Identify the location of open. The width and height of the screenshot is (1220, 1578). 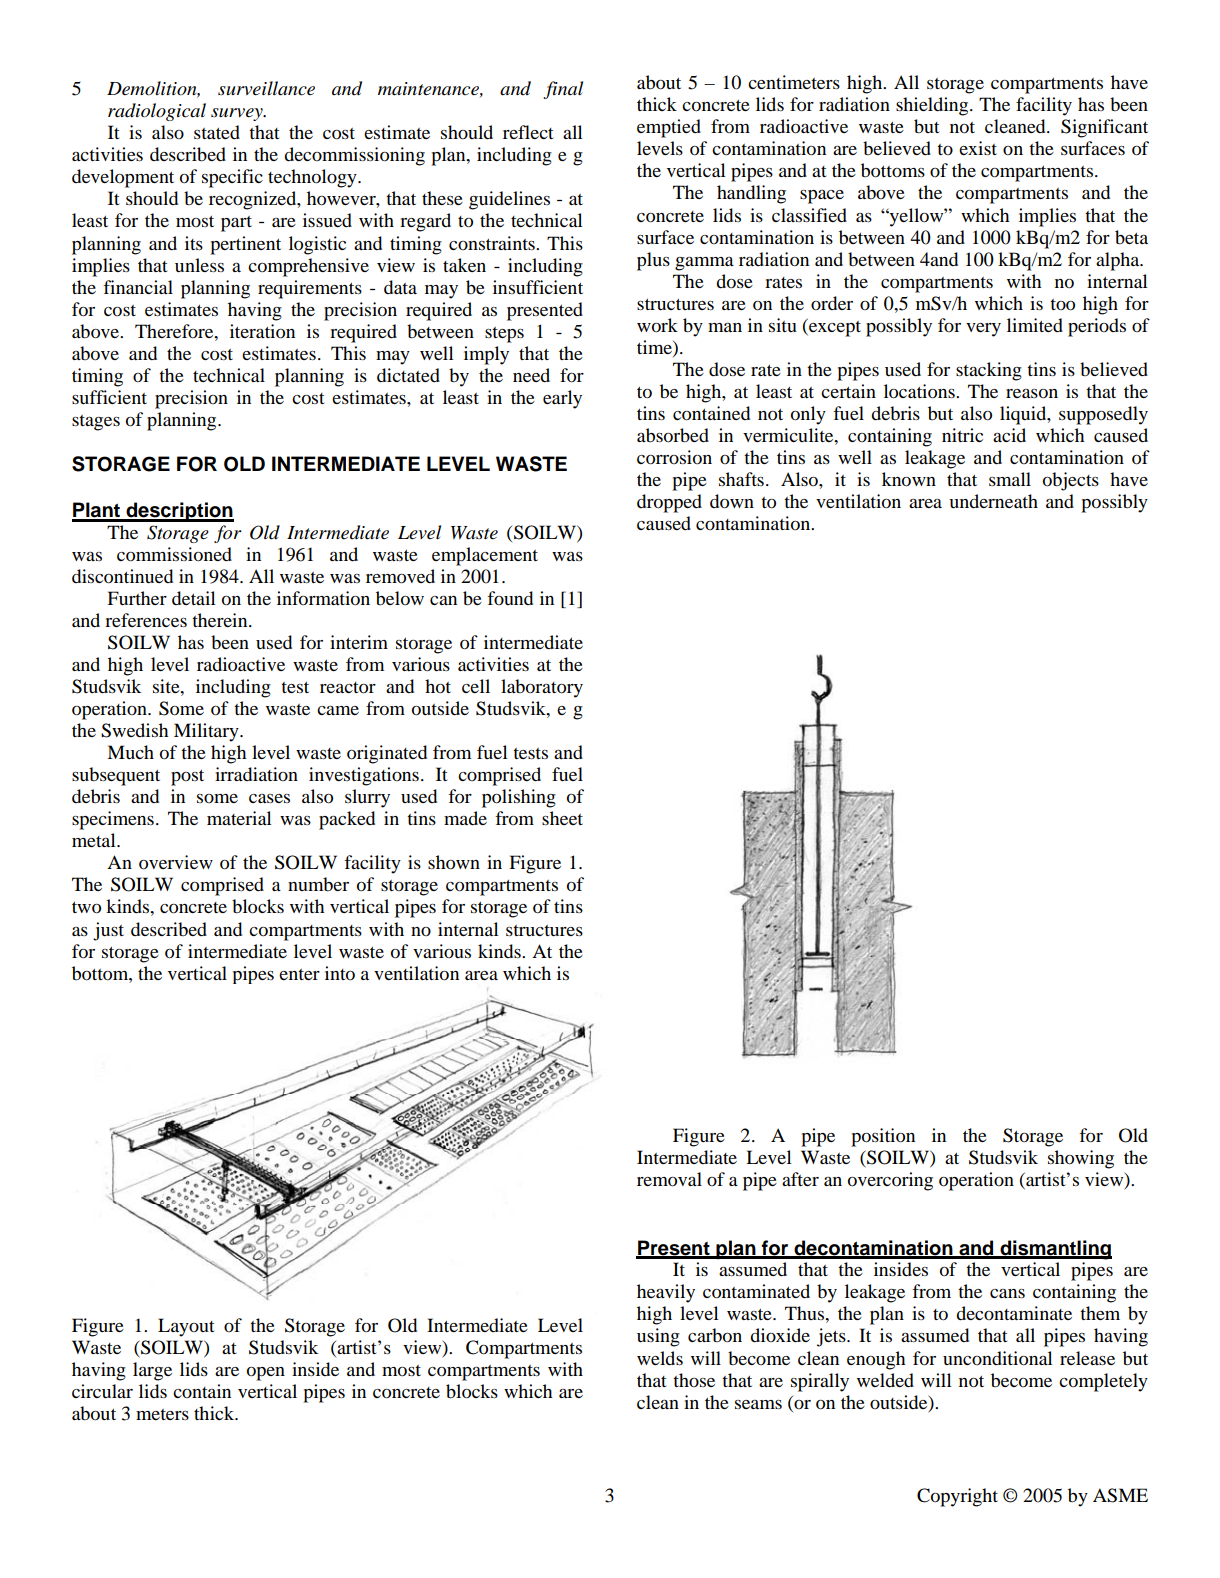
(266, 1374).
